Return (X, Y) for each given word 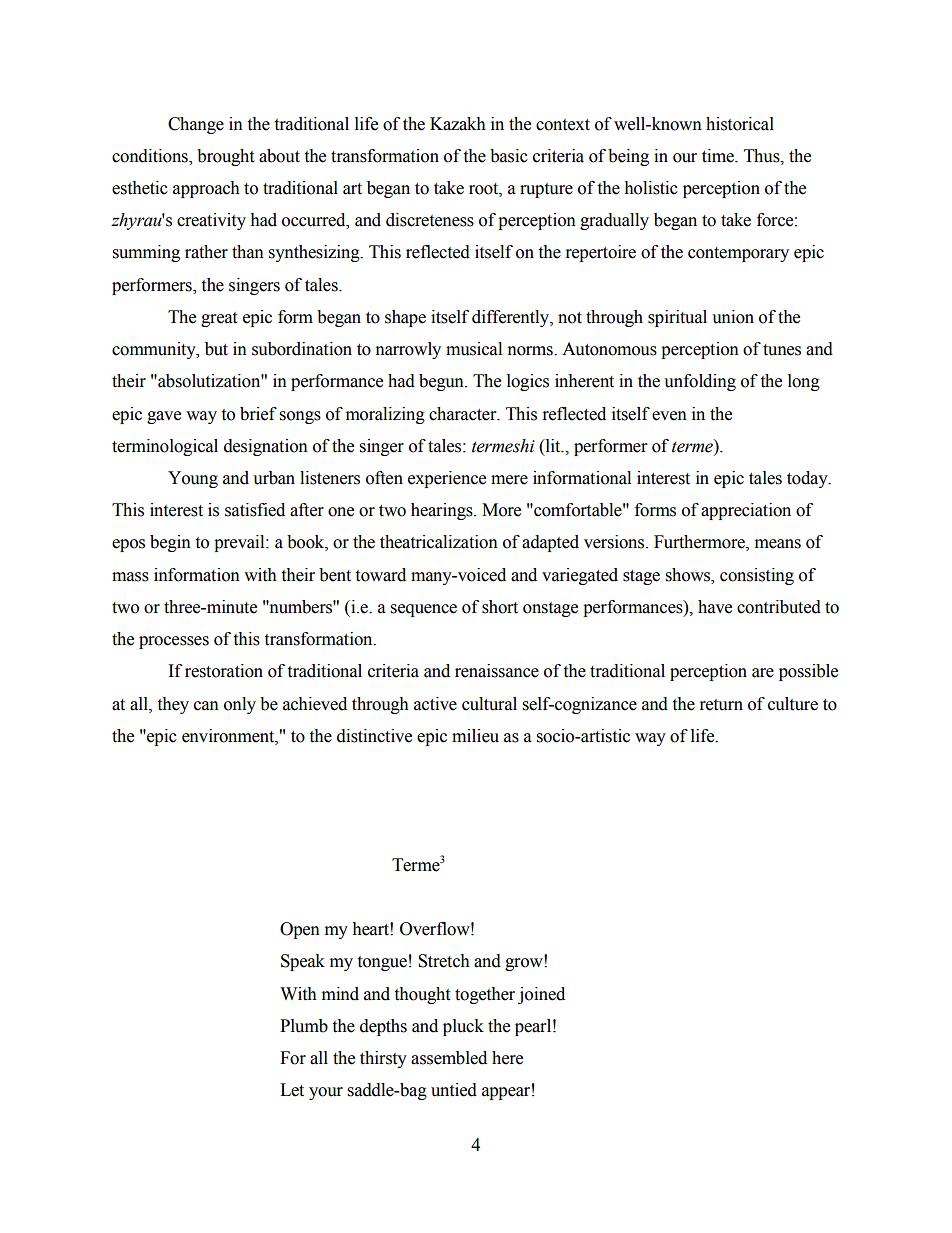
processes (174, 642)
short (500, 607)
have (715, 607)
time (719, 156)
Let (292, 1090)
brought (225, 157)
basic (509, 156)
